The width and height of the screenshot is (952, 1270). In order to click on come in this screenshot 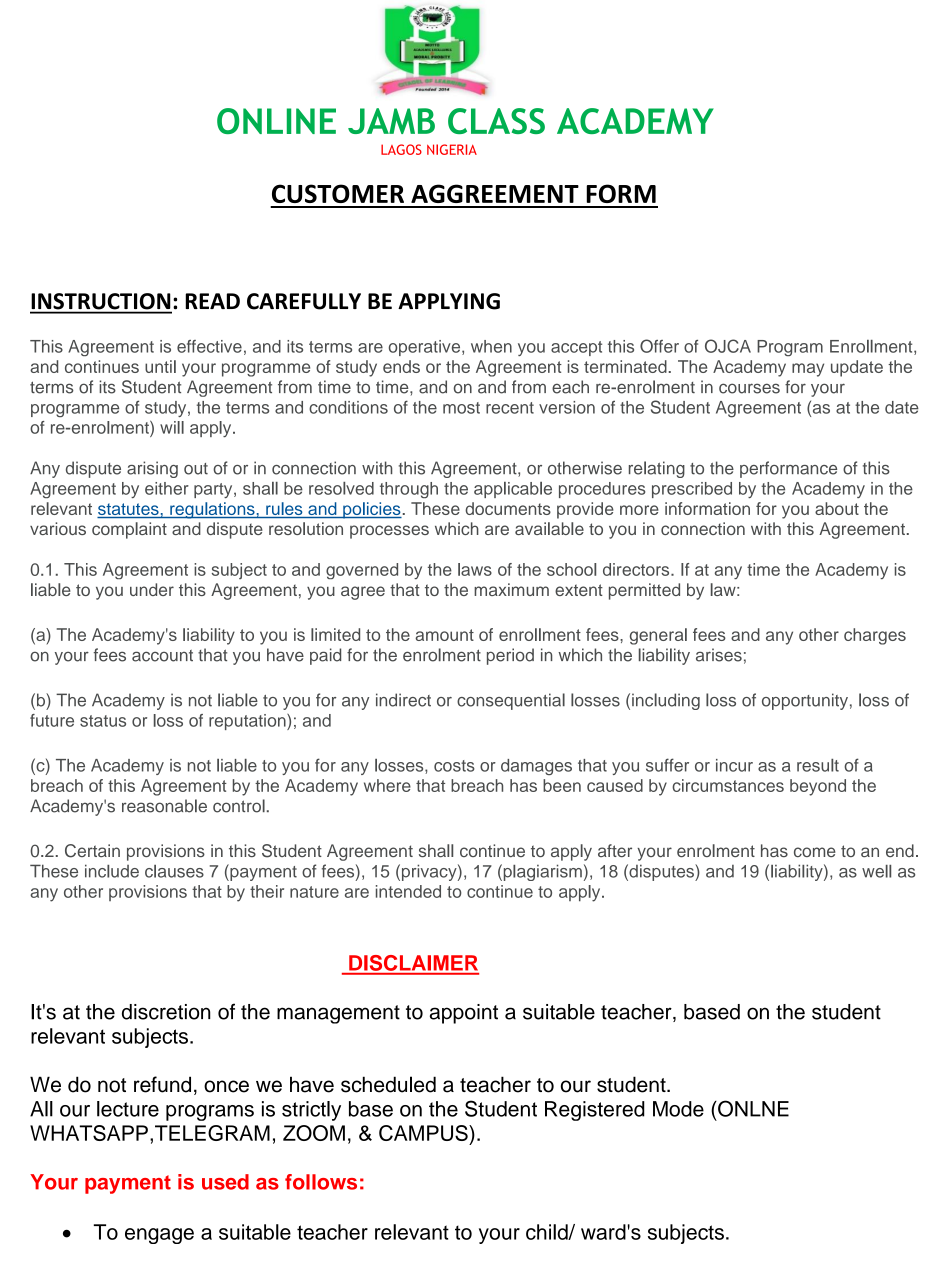, I will do `click(815, 852)`.
